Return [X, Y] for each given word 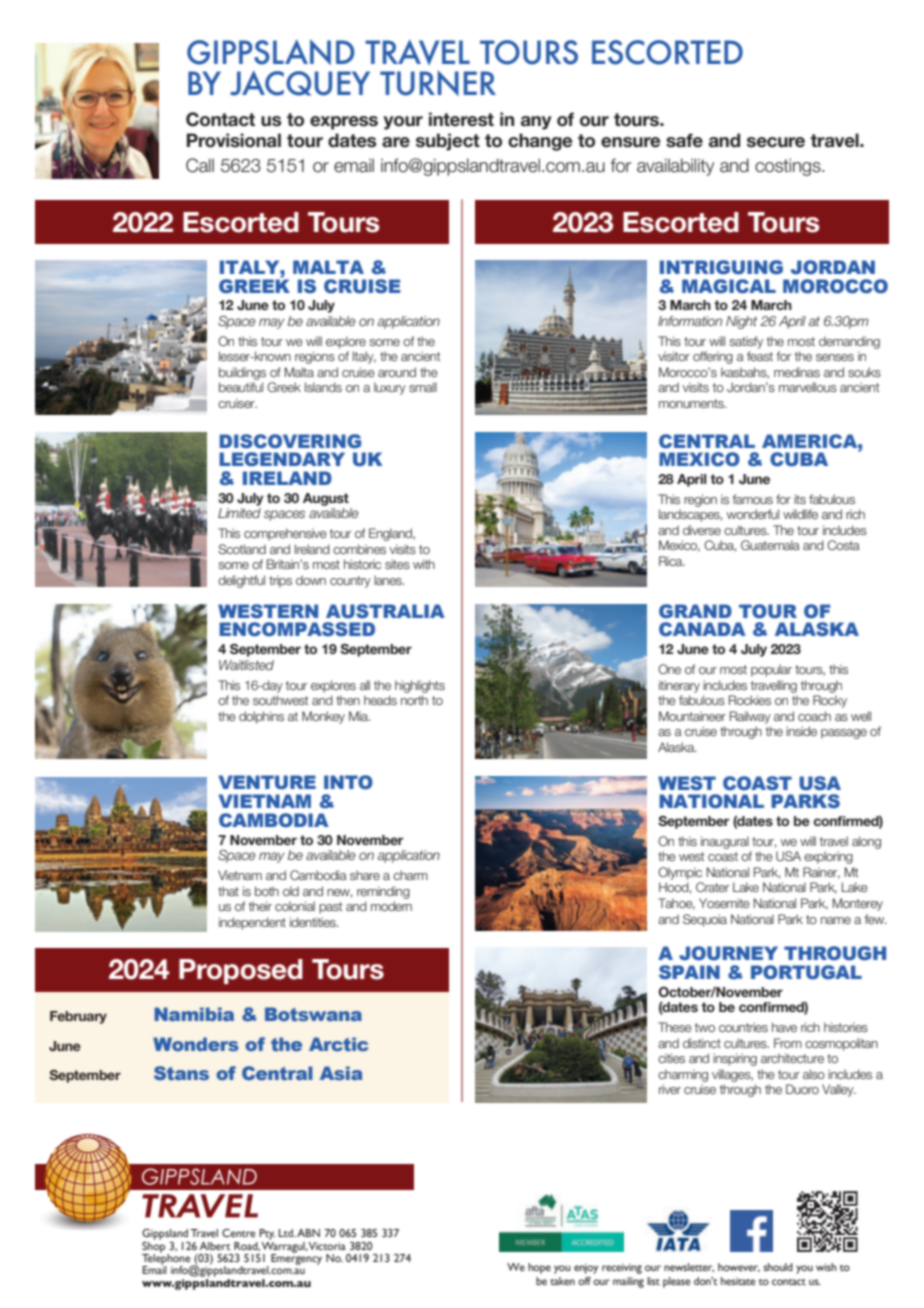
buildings [242, 373]
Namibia [194, 1014]
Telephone [167, 1259]
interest [461, 119]
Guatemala [770, 545]
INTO [348, 782]
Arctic [338, 1044]
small [423, 387]
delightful [241, 581]
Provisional [234, 140]
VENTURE [267, 782]
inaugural [725, 842]
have [784, 1027]
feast [760, 356]
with [424, 564]
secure [776, 142]
